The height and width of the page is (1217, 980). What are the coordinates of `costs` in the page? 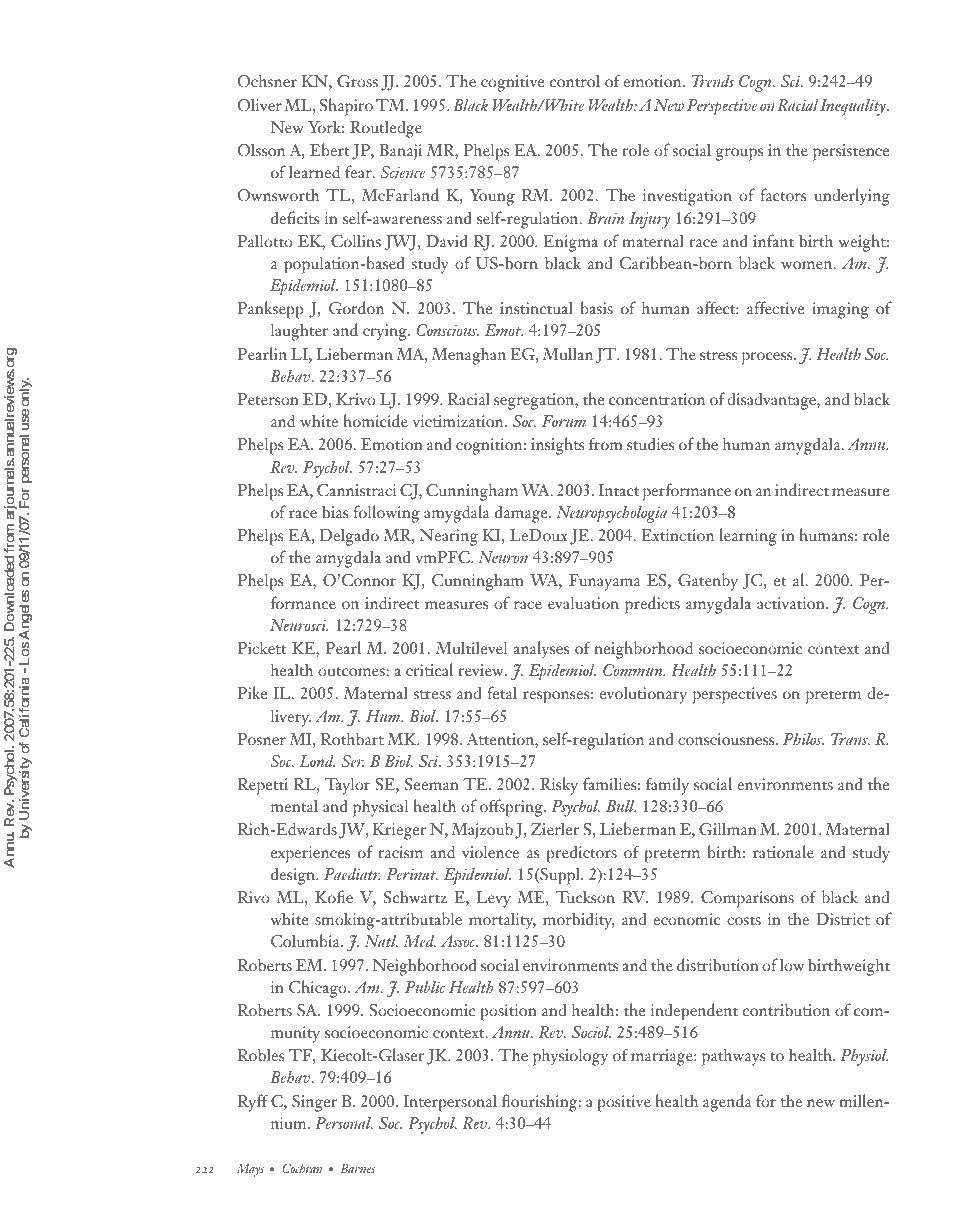 It's located at (744, 920).
